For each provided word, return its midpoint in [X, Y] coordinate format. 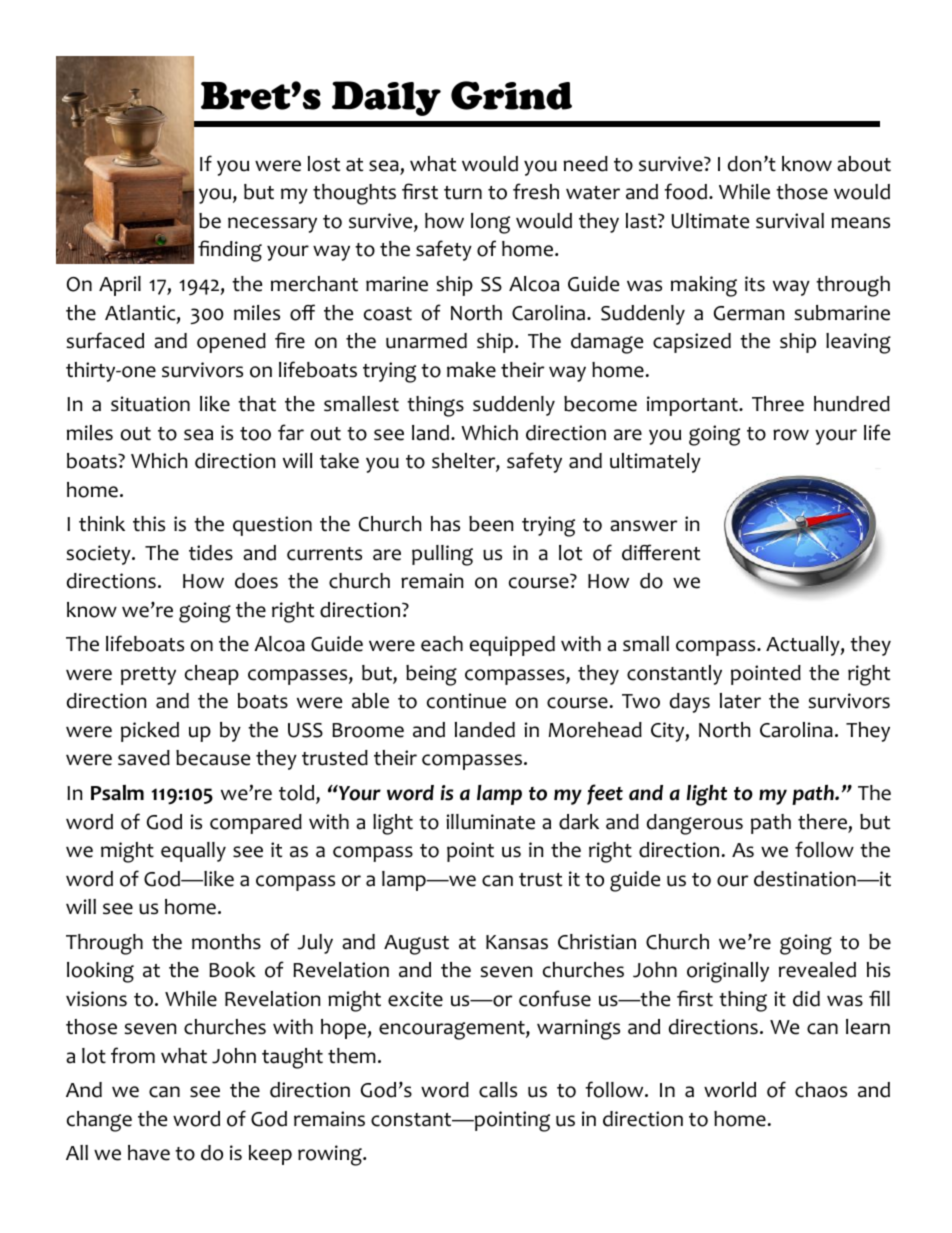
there [822, 822]
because [213, 758]
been [491, 524]
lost [324, 164]
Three [778, 404]
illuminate [490, 822]
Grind [511, 95]
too [255, 434]
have [149, 1153]
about [864, 164]
